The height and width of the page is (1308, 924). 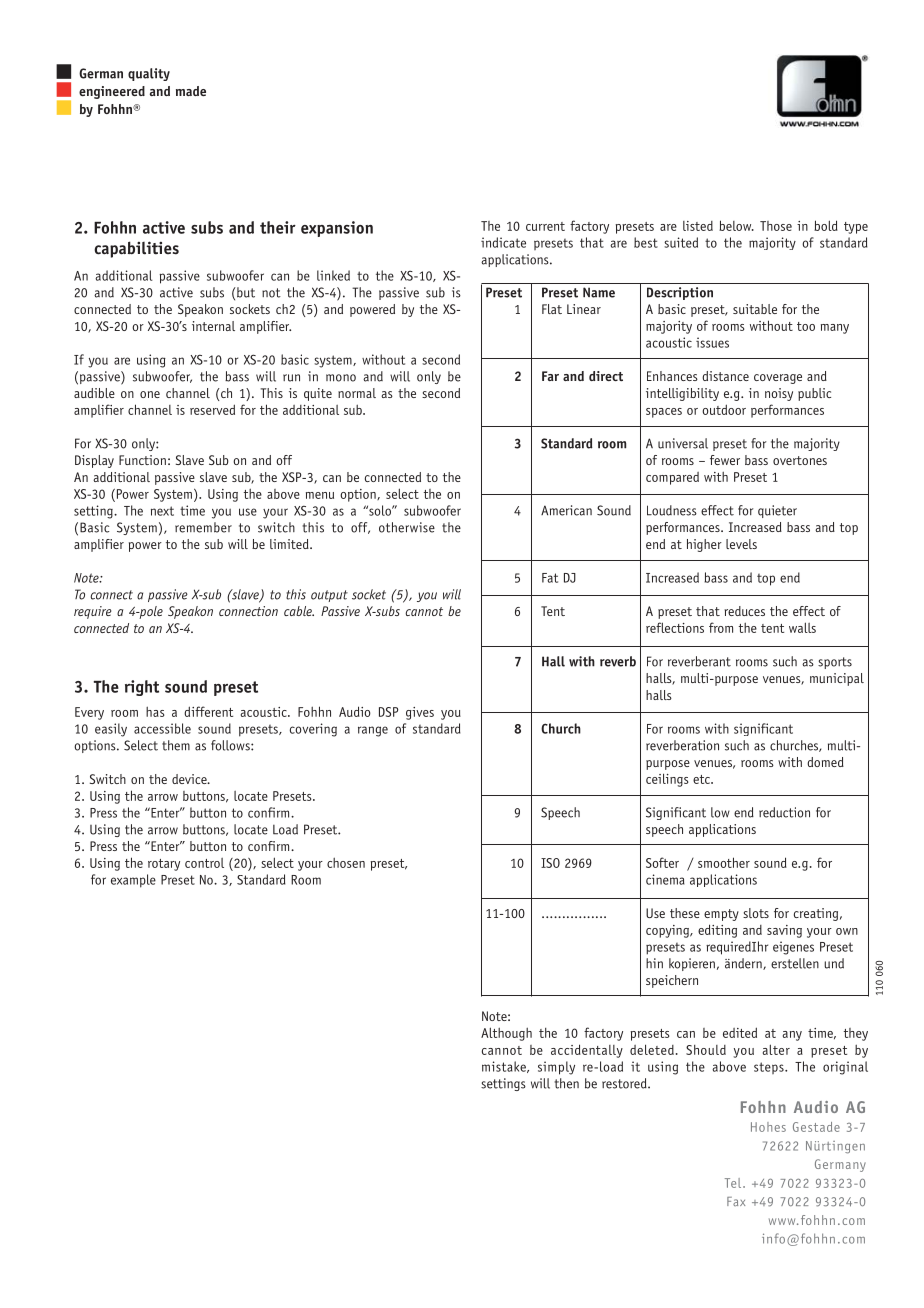 What do you see at coordinates (545, 226) in the page?
I see `current` at bounding box center [545, 226].
